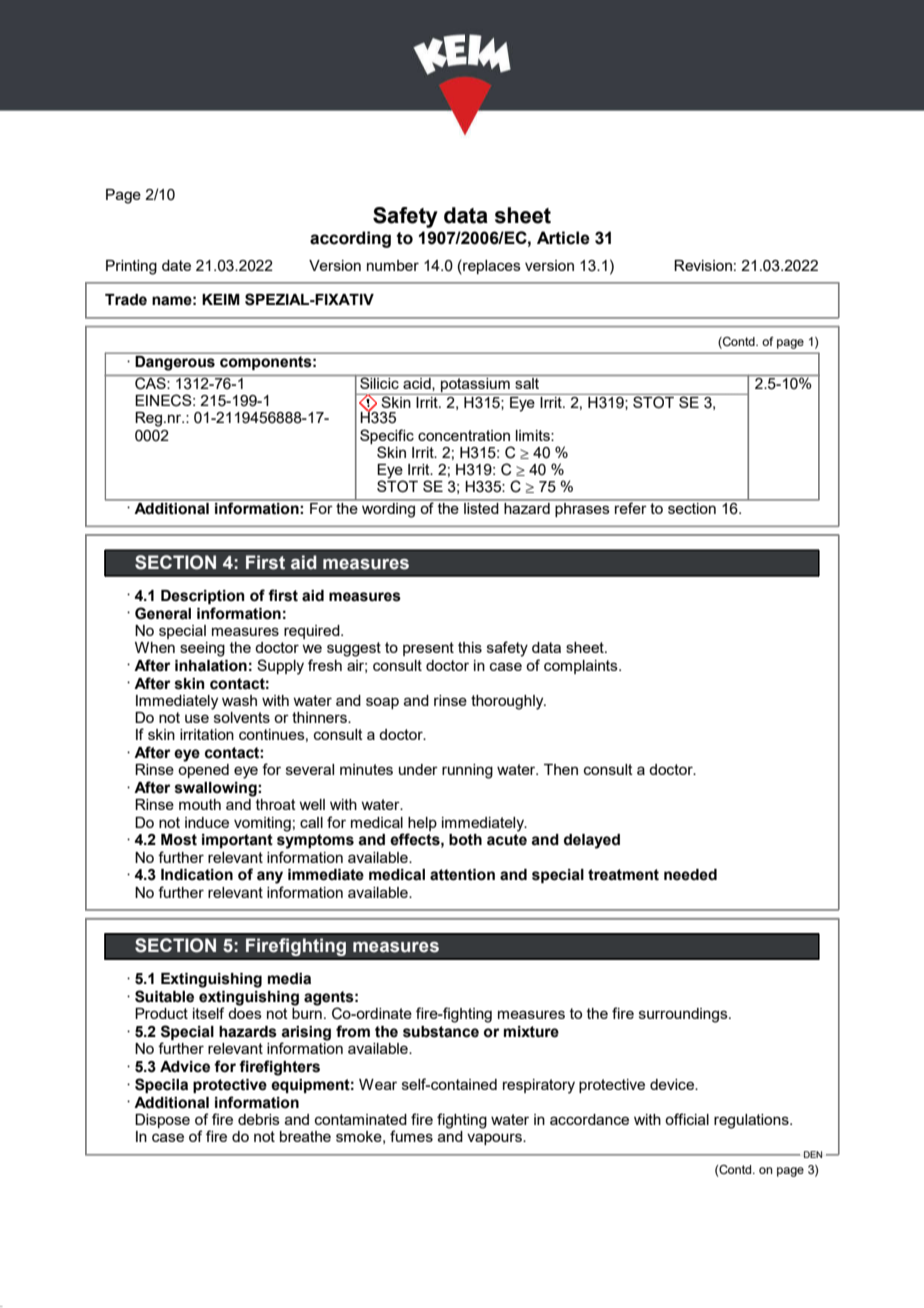 This document has width=924, height=1308. Describe the element at coordinates (495, 1139) in the document. I see `vapours` at that location.
